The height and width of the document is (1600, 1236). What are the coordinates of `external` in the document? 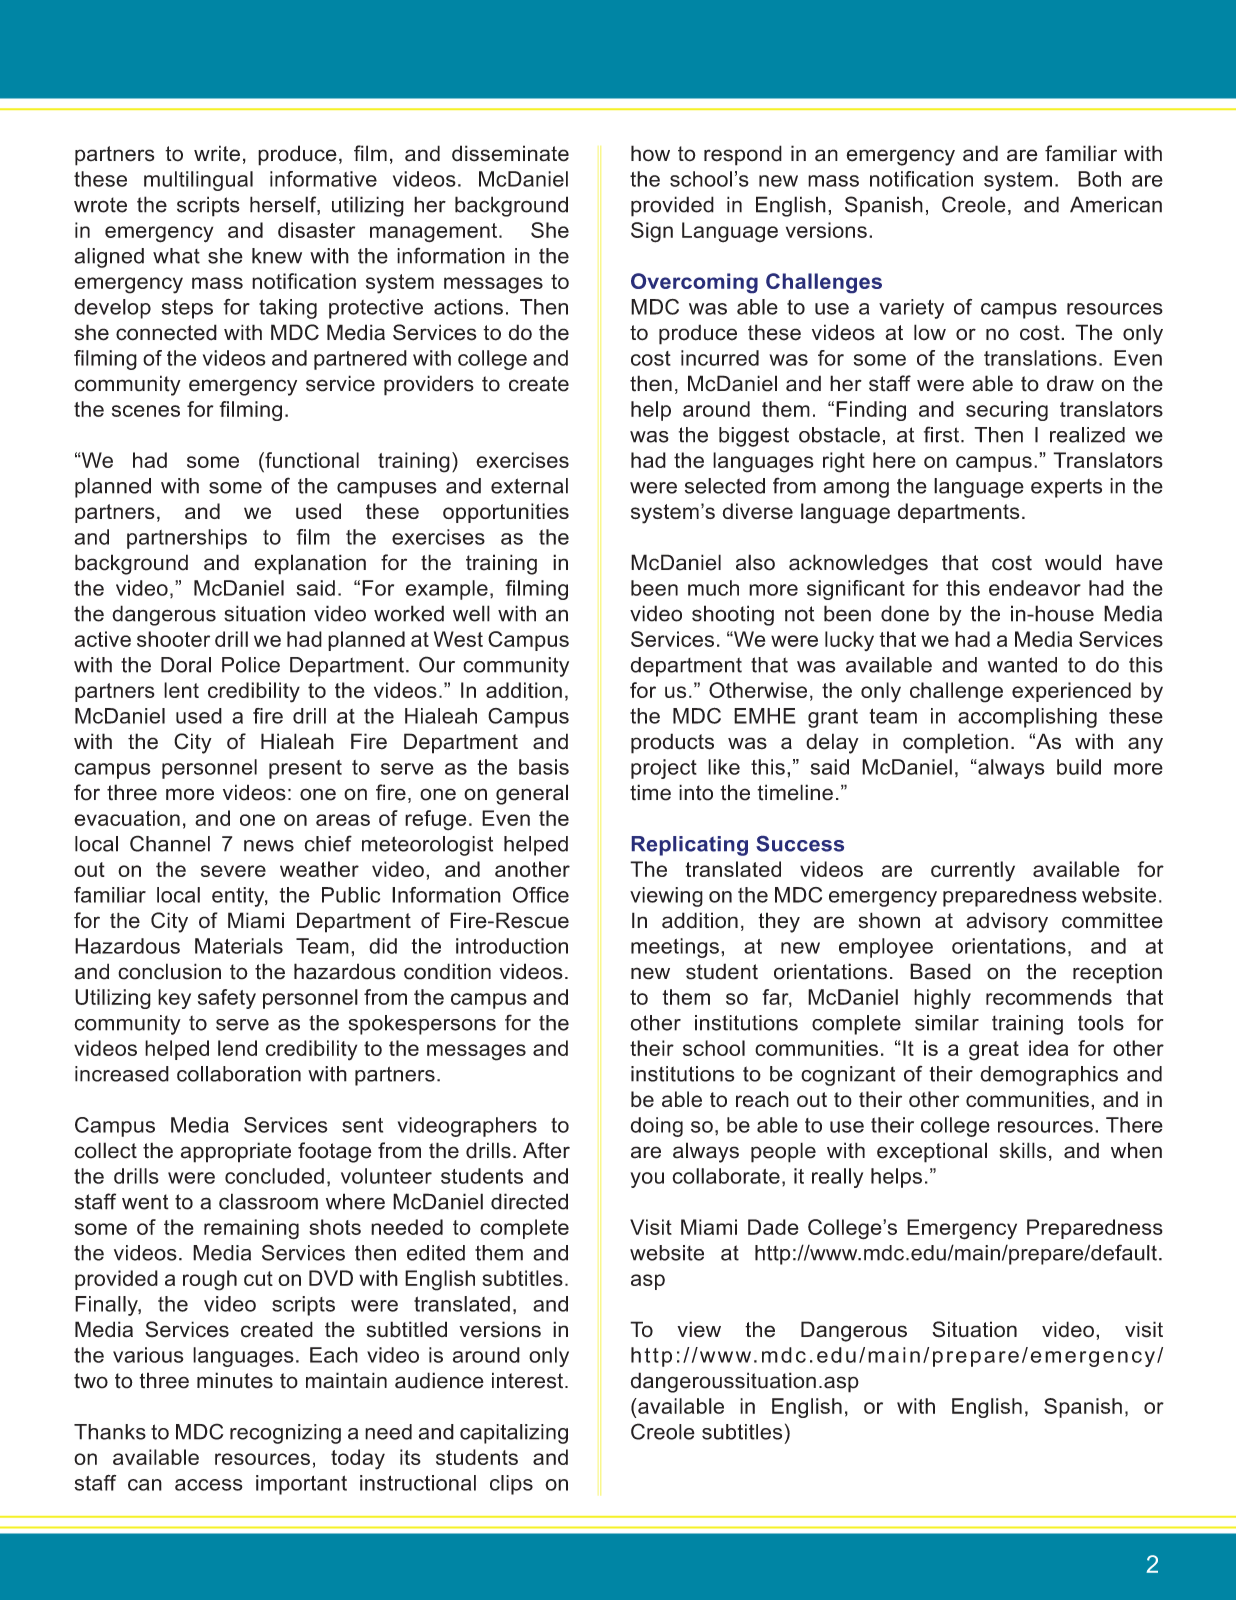 It's located at (529, 486).
